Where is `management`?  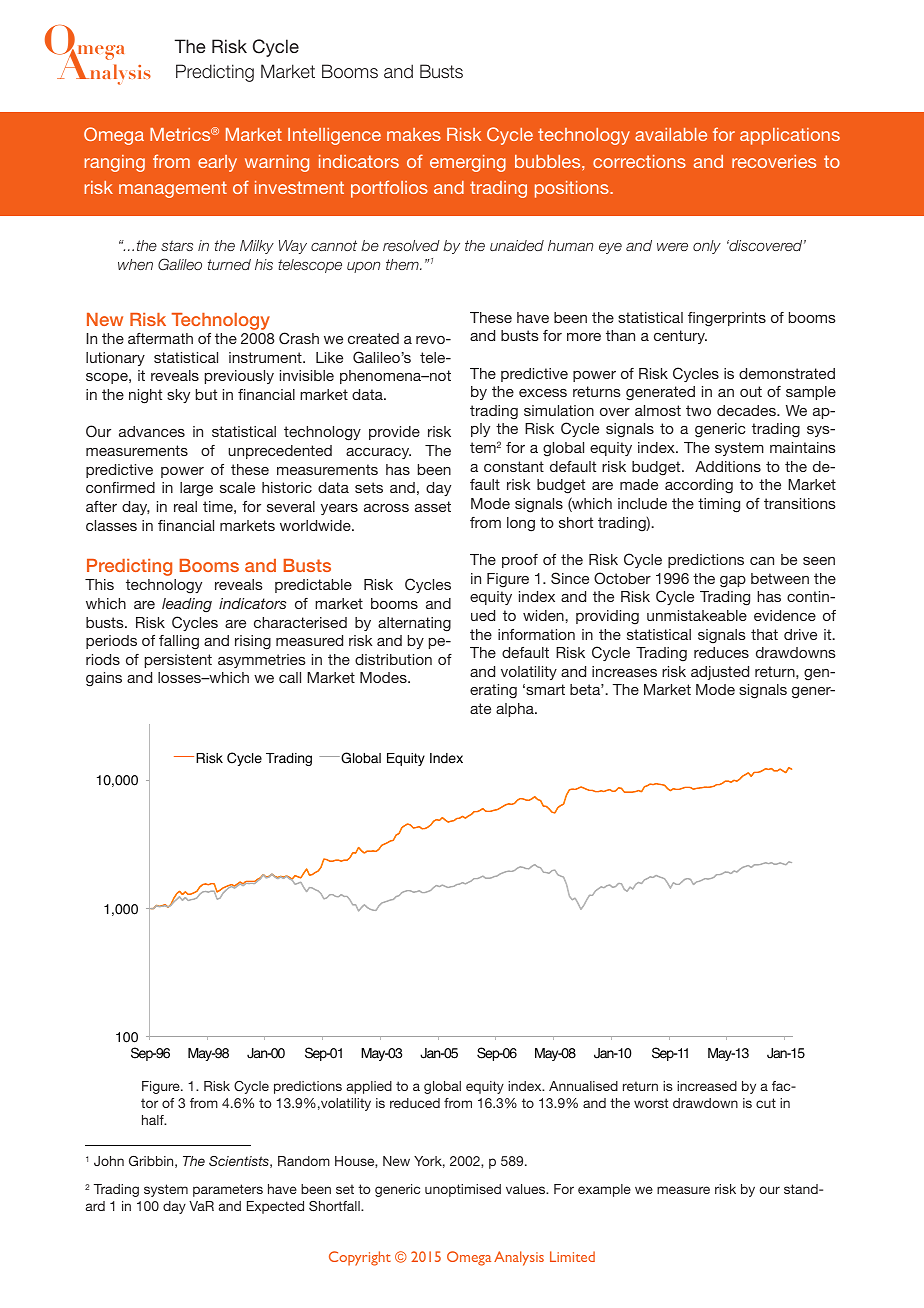 management is located at coordinates (173, 189).
